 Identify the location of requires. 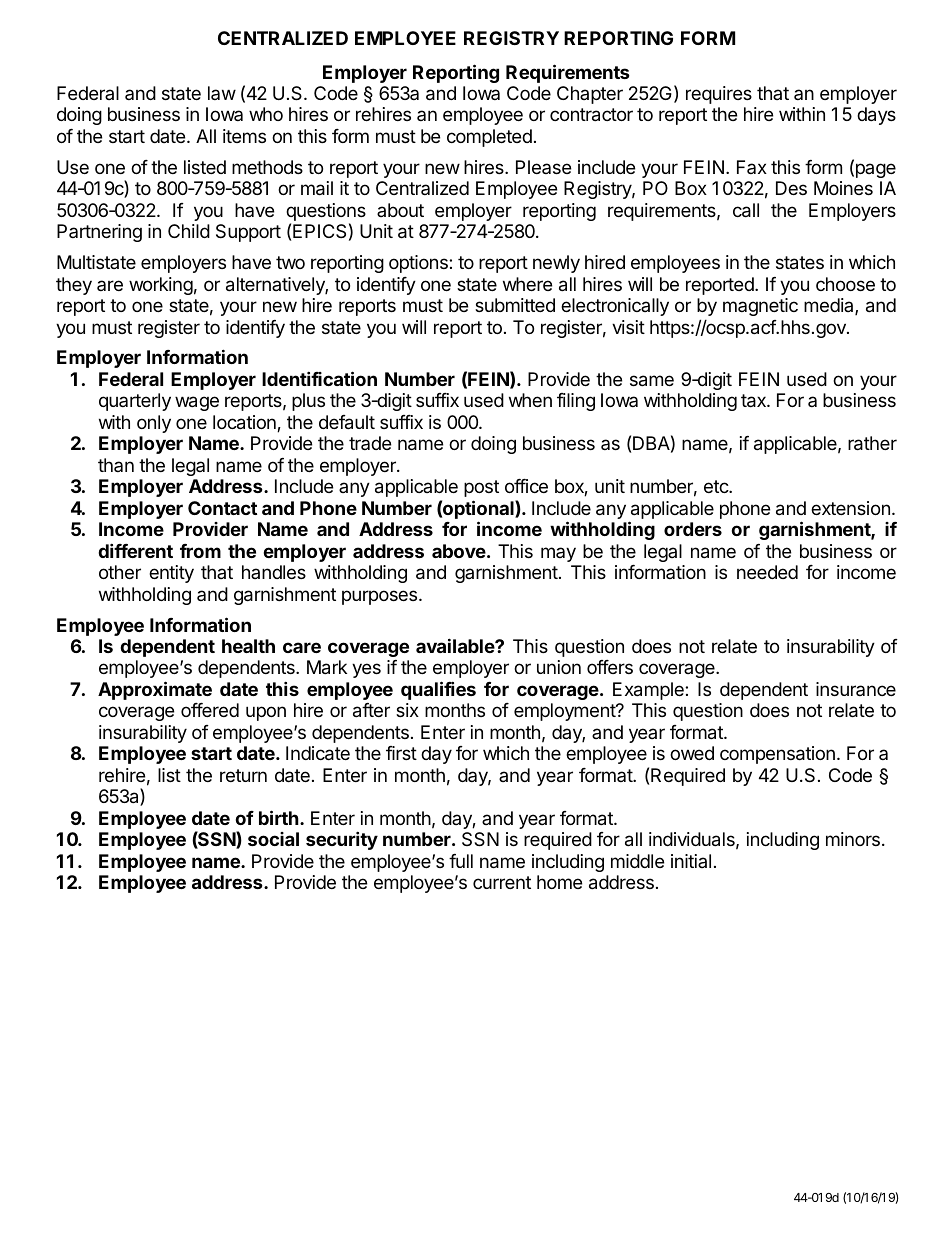
(719, 95).
